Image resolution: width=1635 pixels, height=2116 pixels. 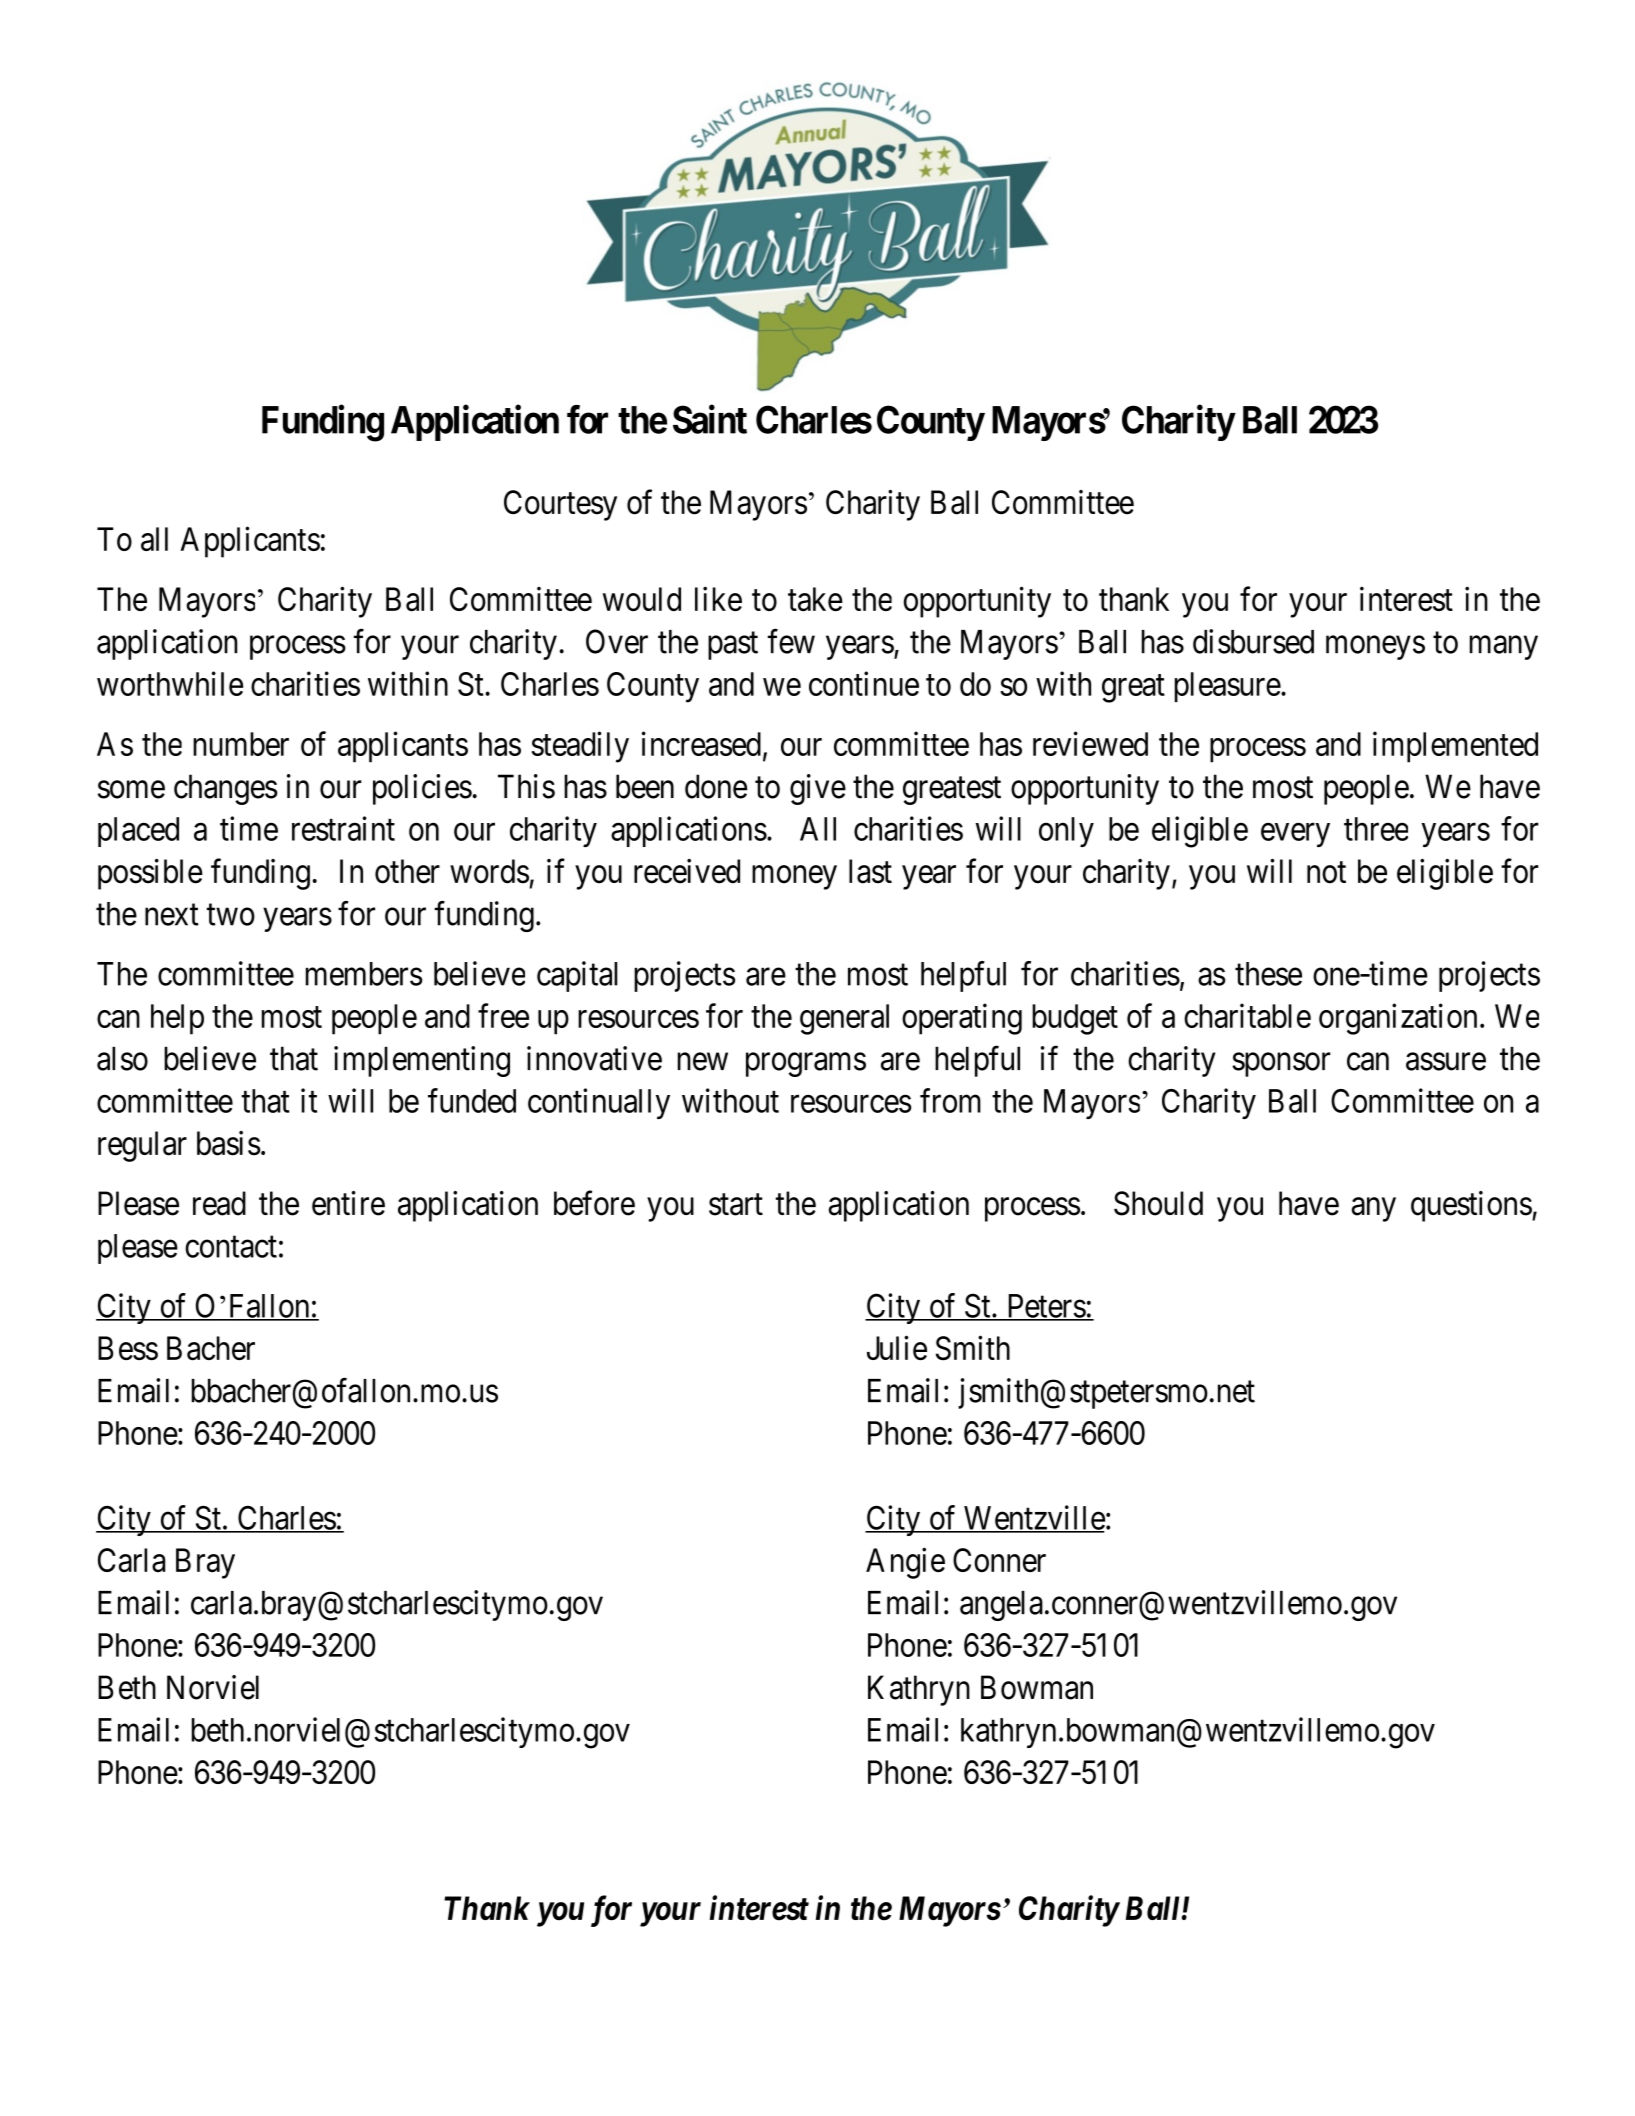 What do you see at coordinates (897, 1347) in the screenshot?
I see `Julie` at bounding box center [897, 1347].
